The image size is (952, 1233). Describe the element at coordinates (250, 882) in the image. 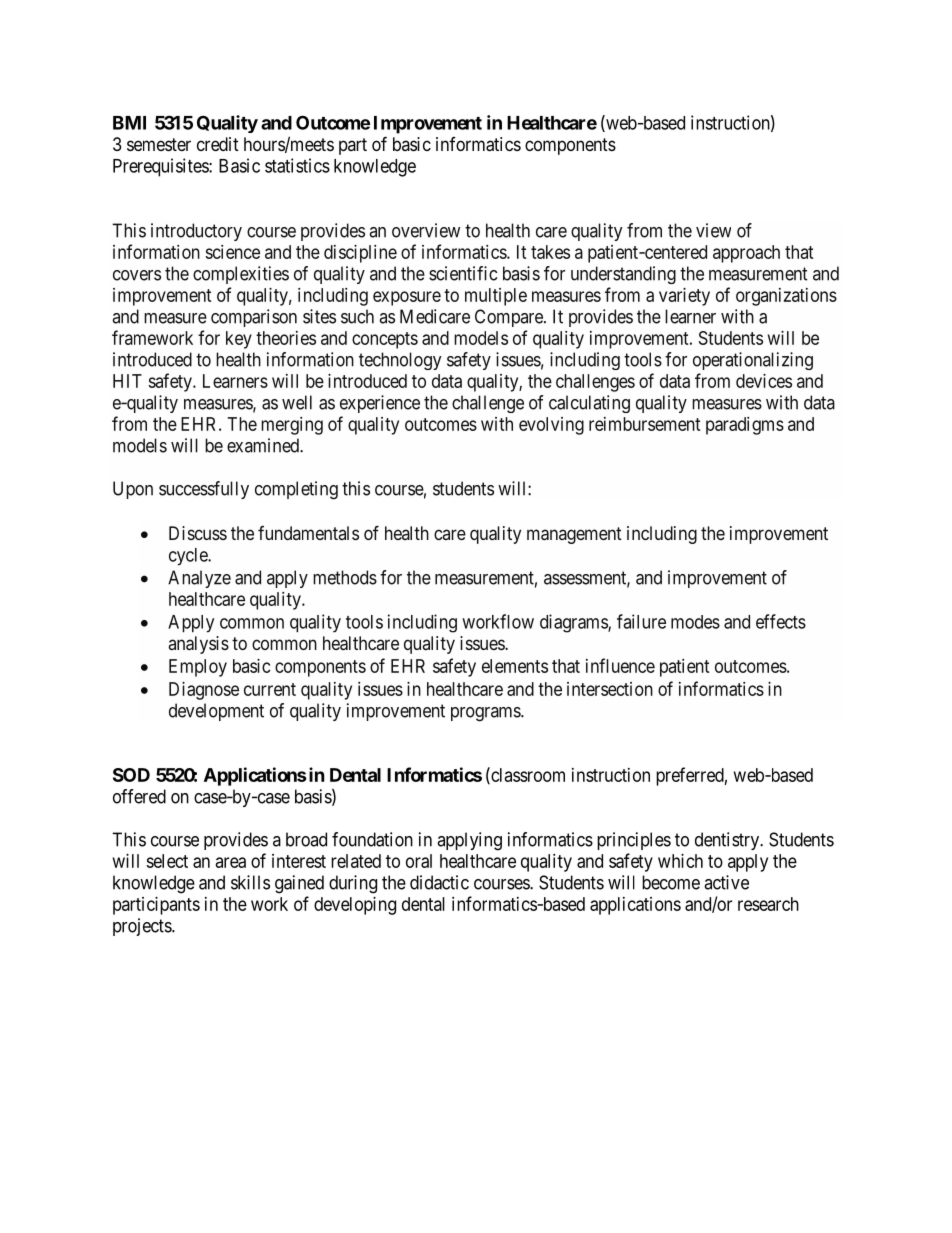

I see `skills` at that location.
